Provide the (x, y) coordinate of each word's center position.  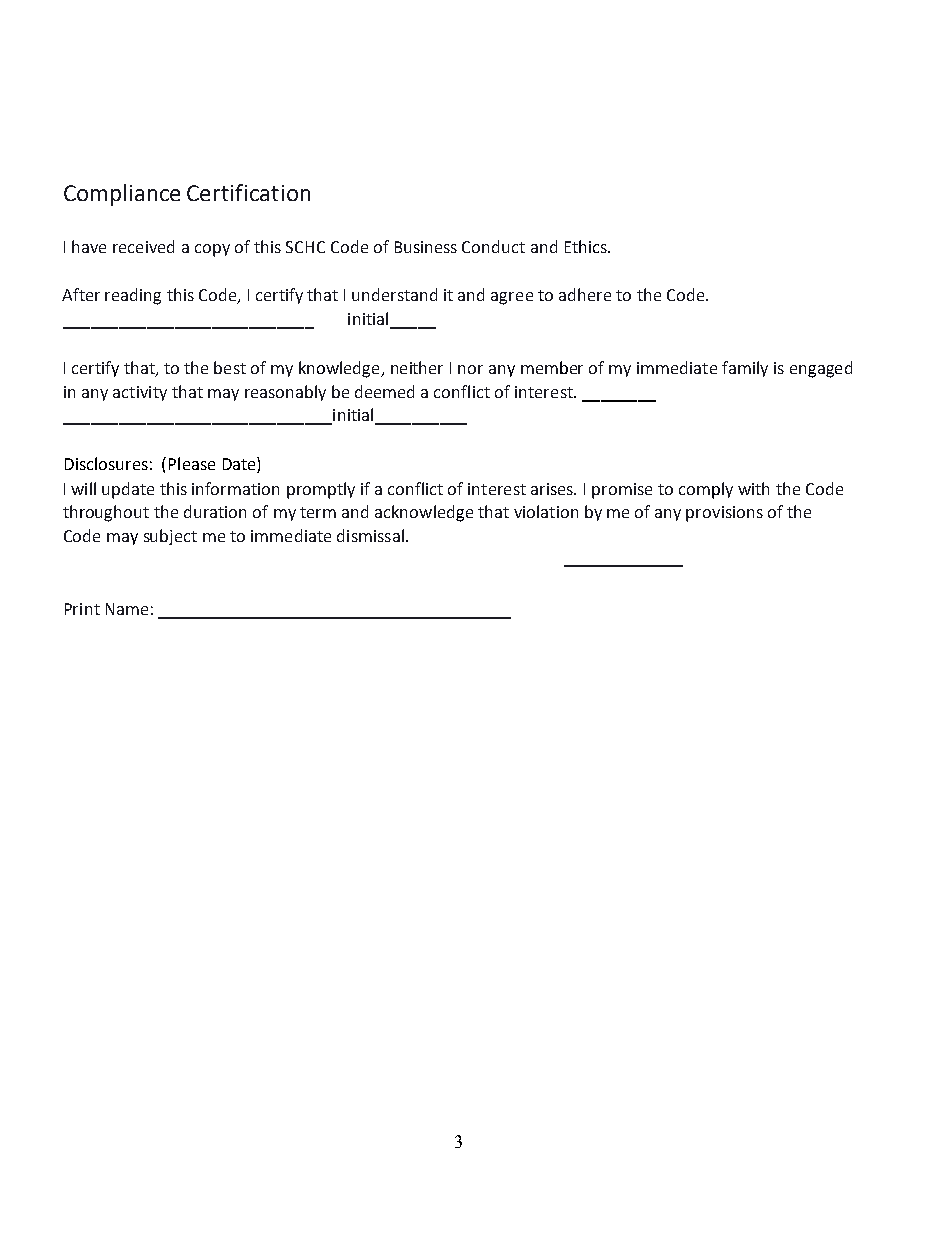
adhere (585, 294)
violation (546, 511)
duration (215, 511)
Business (426, 247)
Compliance (122, 195)
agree (512, 298)
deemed (384, 391)
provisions (724, 514)
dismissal (370, 535)
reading (133, 296)
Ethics (587, 246)
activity (140, 393)
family (745, 369)
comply (706, 490)
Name (127, 609)
